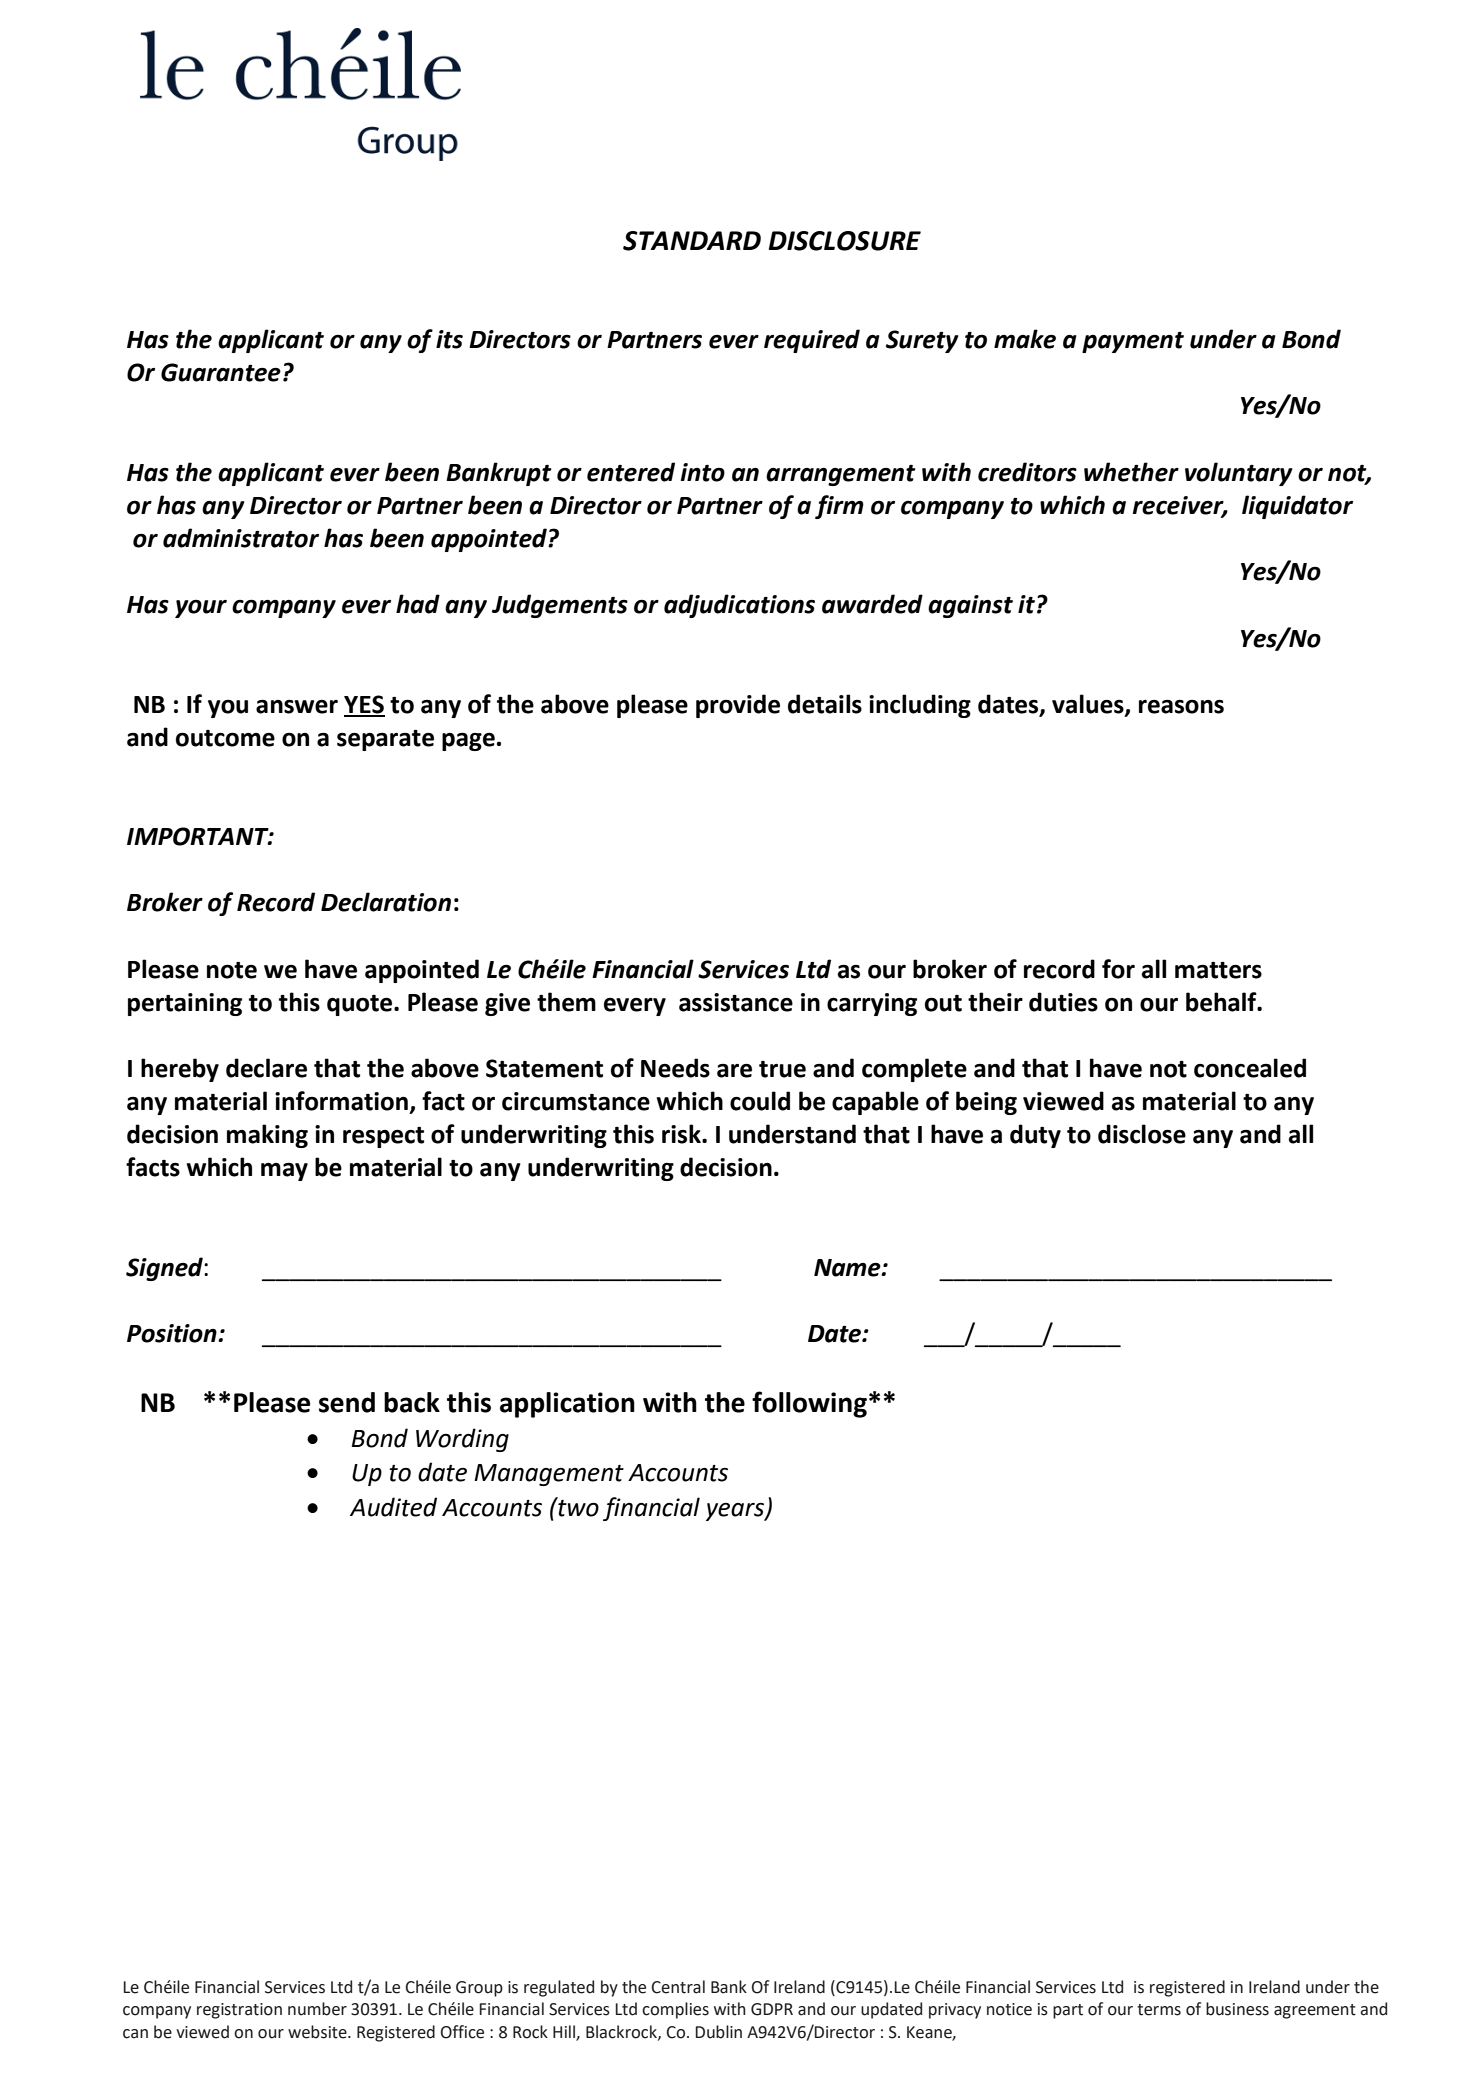 The height and width of the screenshot is (2077, 1468). Describe the element at coordinates (1142, 1134) in the screenshot. I see `disclose` at that location.
